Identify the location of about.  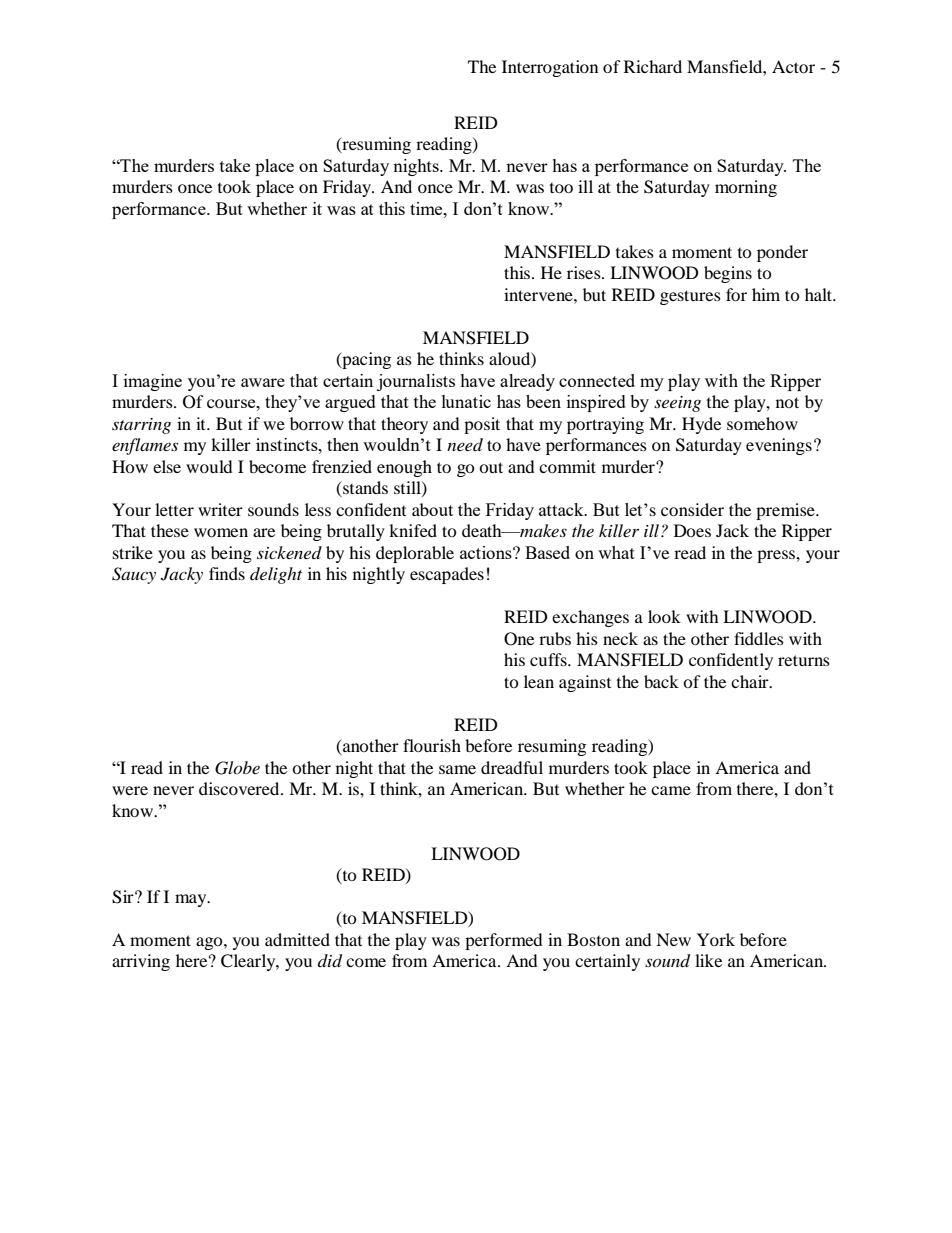
(432, 509).
